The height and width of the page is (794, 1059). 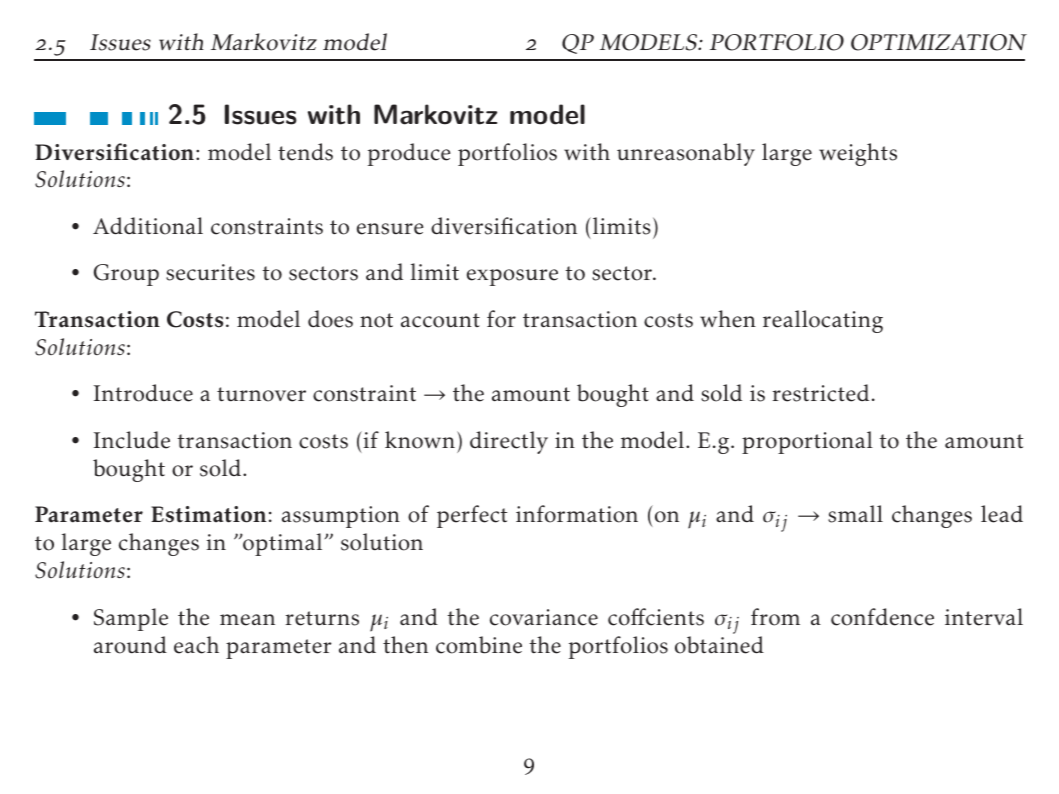 I want to click on mean, so click(x=247, y=620).
